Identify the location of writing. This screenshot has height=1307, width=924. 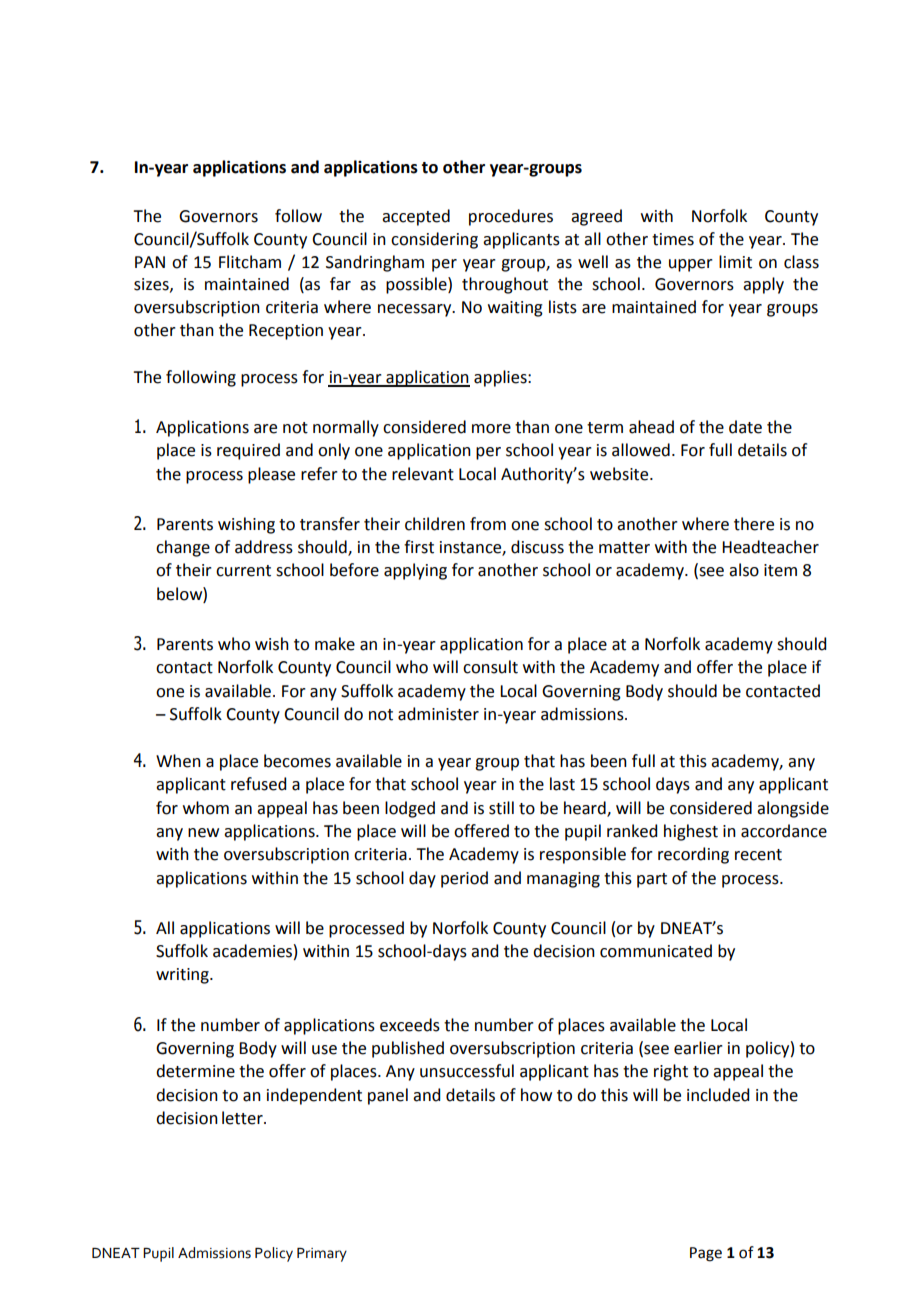
(183, 976).
